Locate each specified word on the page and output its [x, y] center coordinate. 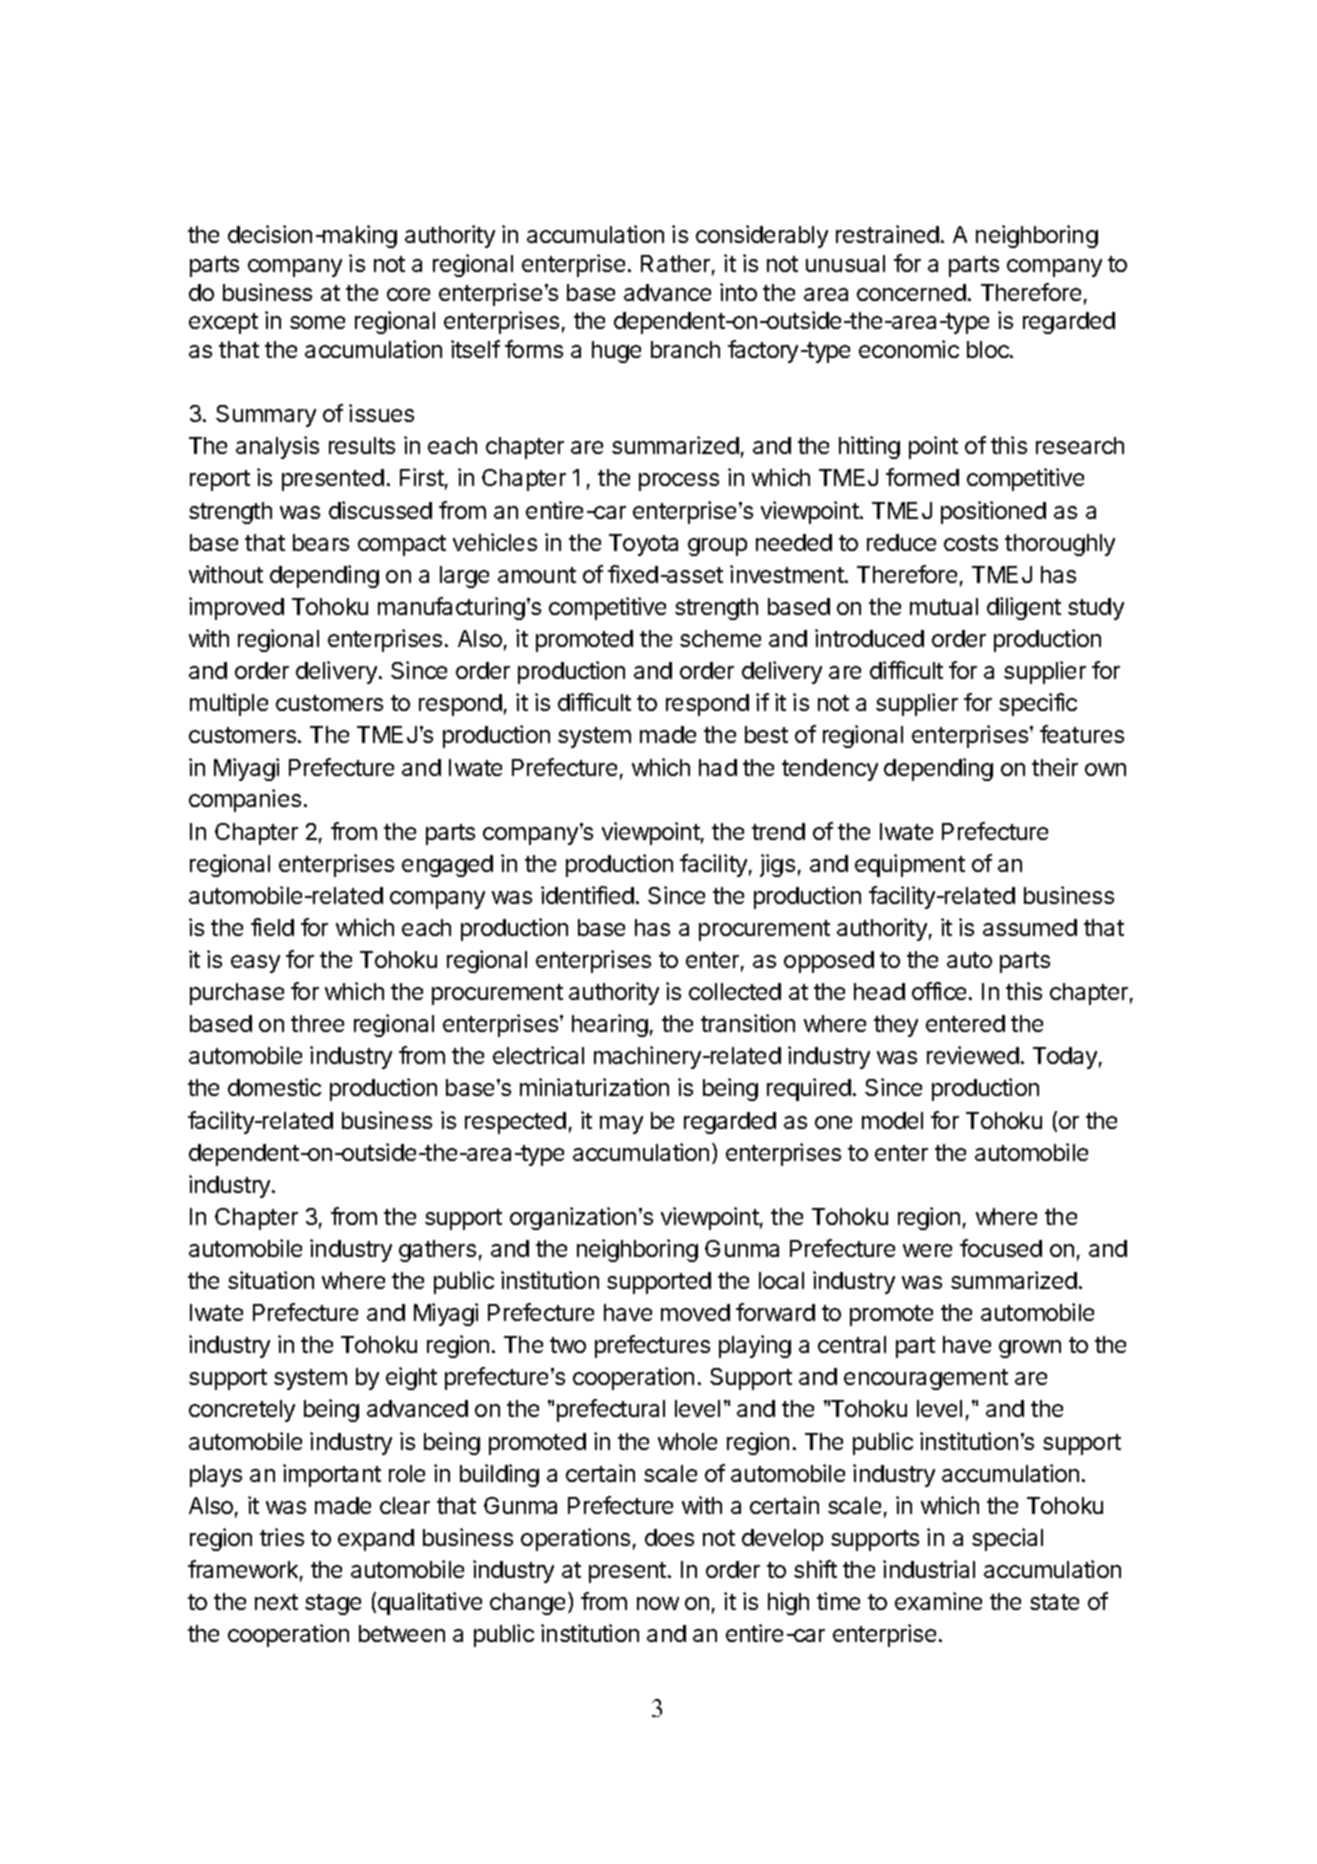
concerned [911, 292]
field [272, 927]
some [317, 322]
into [738, 292]
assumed [1030, 927]
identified [587, 895]
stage [333, 1604]
